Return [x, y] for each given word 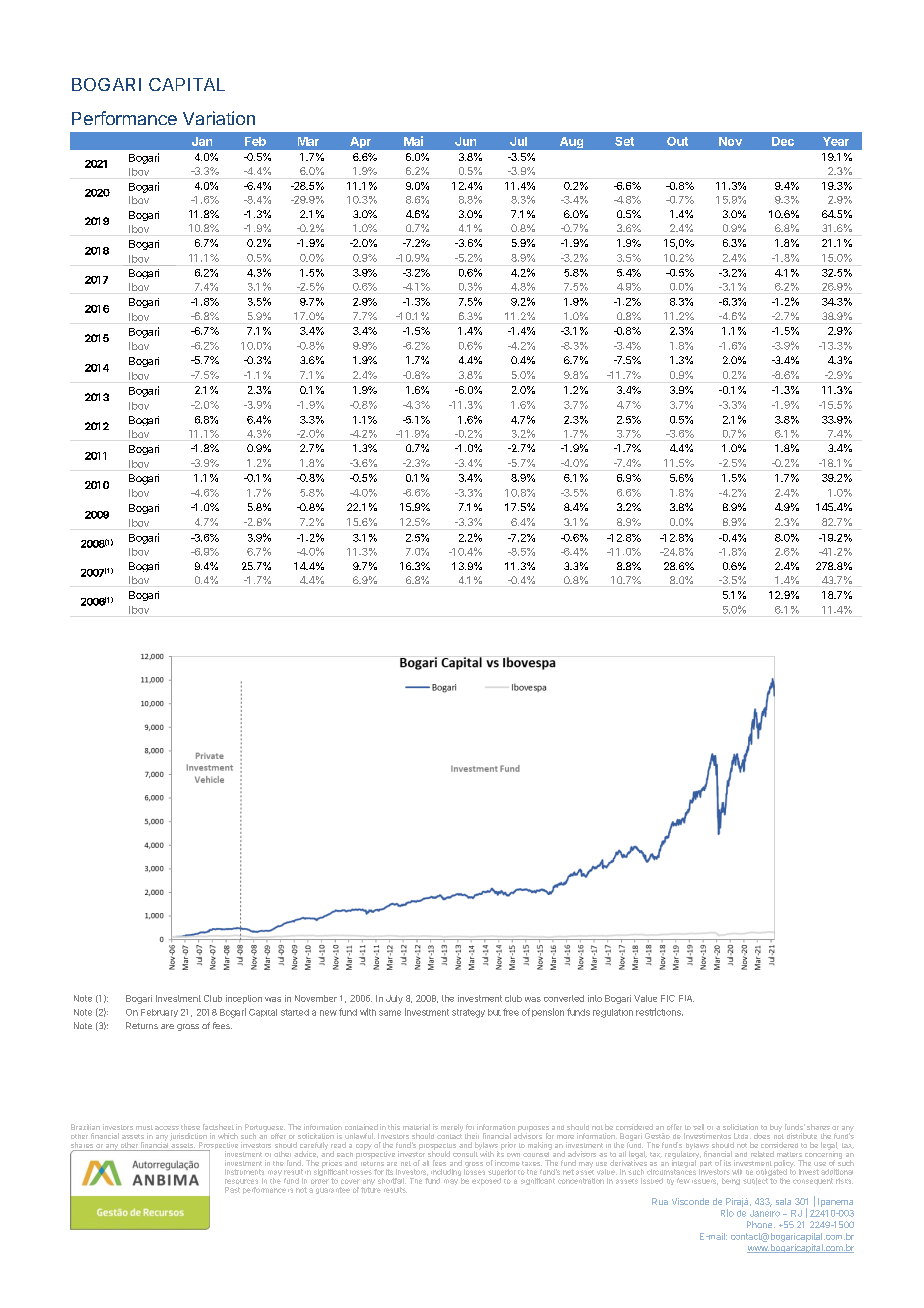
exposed [486, 1181]
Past [232, 1190]
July [394, 999]
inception [244, 999]
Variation [219, 118]
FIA [686, 998]
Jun [465, 141]
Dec [783, 141]
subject [755, 1181]
